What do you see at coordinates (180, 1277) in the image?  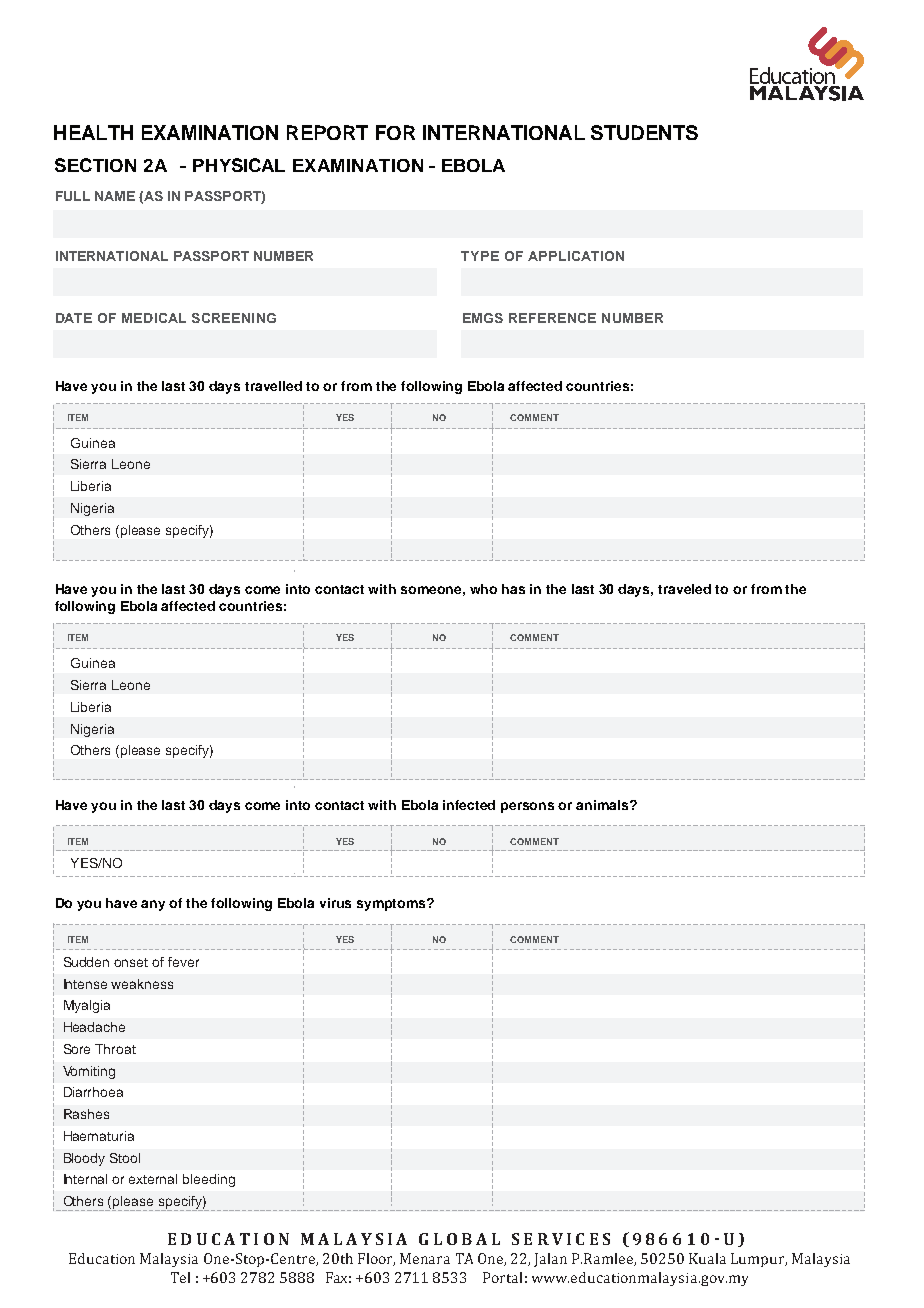 I see `Tel` at bounding box center [180, 1277].
